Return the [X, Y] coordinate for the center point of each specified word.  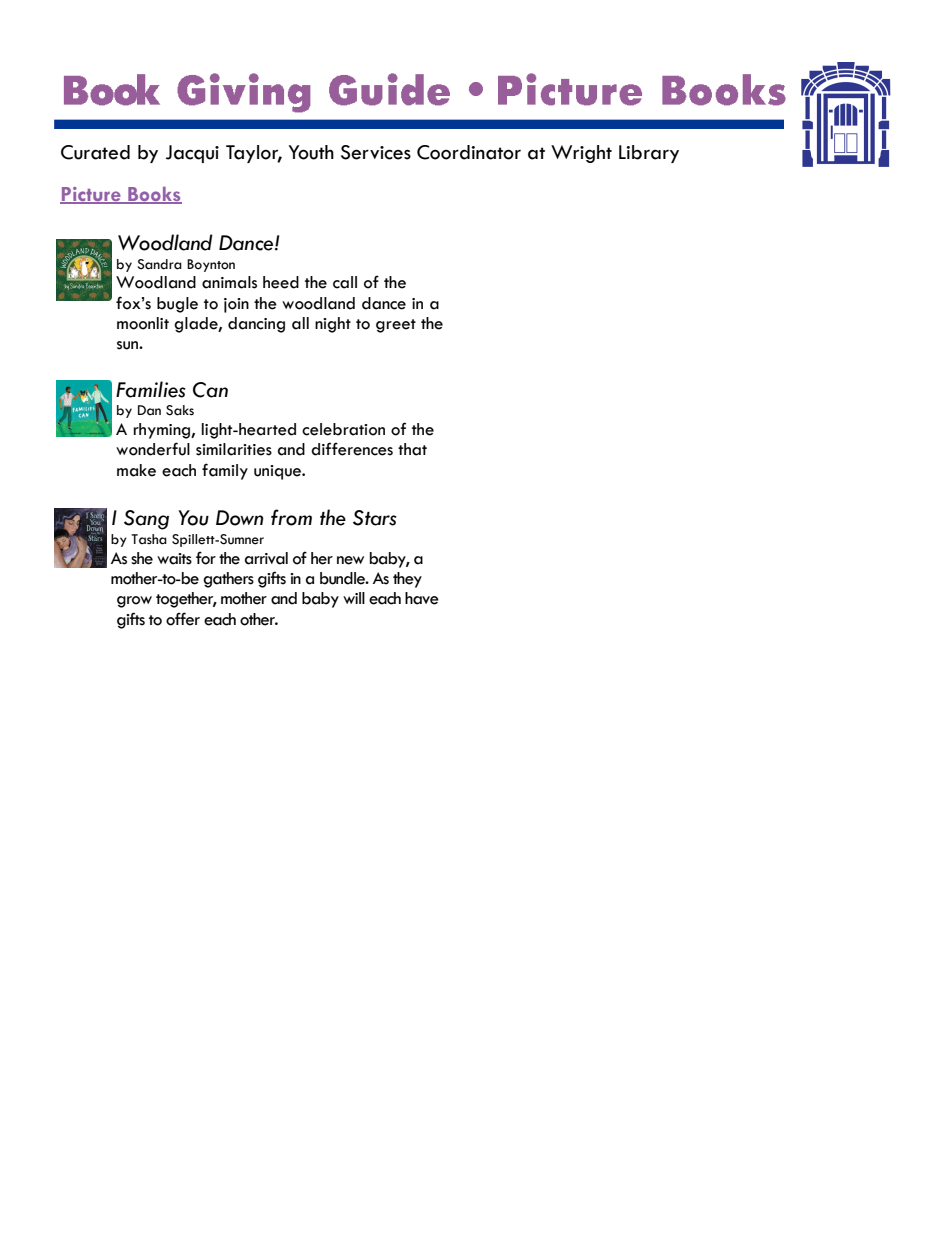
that [412, 449]
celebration [343, 429]
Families [151, 389]
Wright [581, 154]
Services [376, 152]
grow [134, 602]
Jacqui [192, 154]
